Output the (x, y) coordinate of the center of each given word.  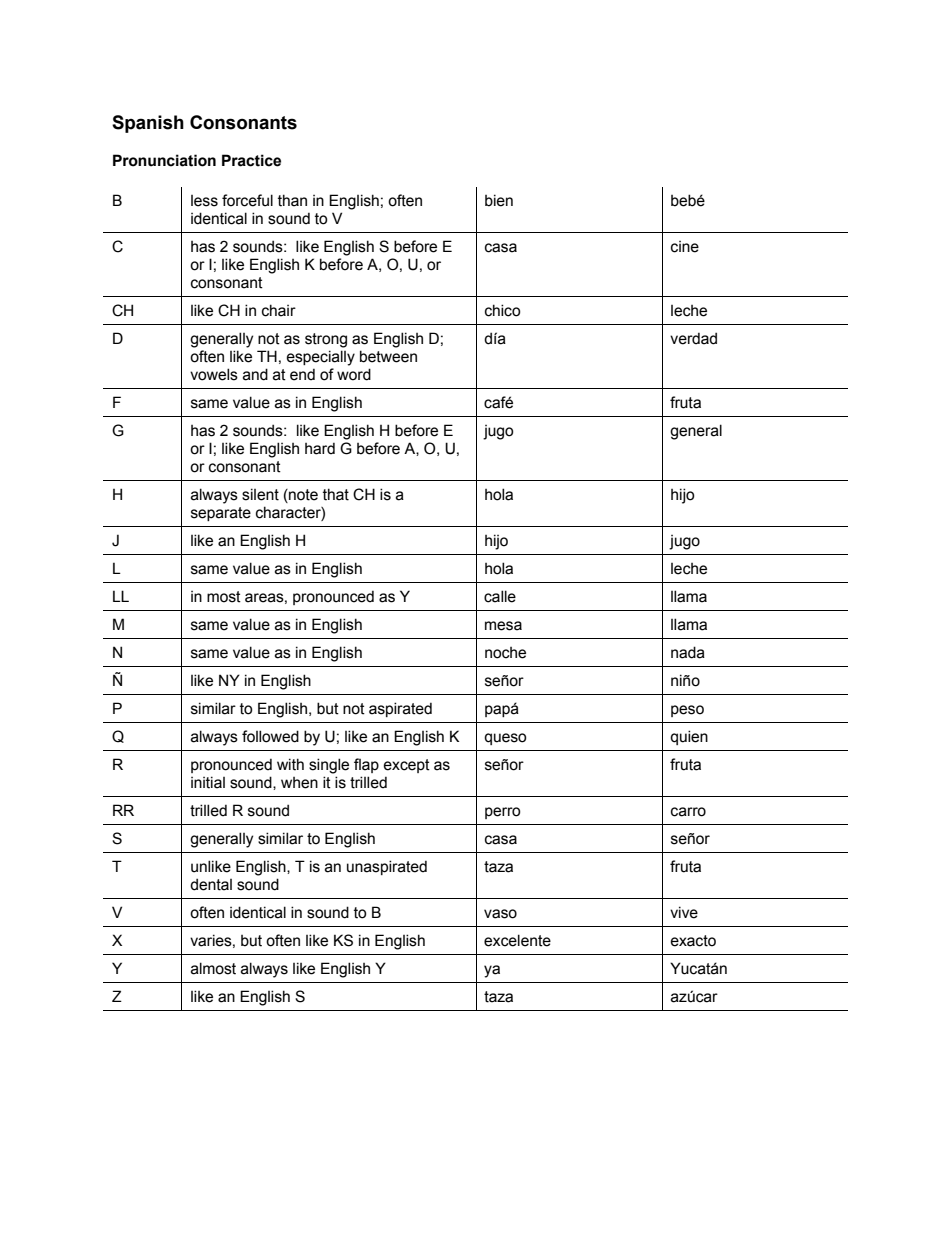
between (388, 356)
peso (687, 711)
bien (499, 200)
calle (500, 596)
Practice (251, 160)
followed (270, 736)
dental (211, 884)
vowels (214, 374)
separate (221, 514)
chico (503, 310)
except (407, 766)
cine (685, 247)
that (336, 494)
